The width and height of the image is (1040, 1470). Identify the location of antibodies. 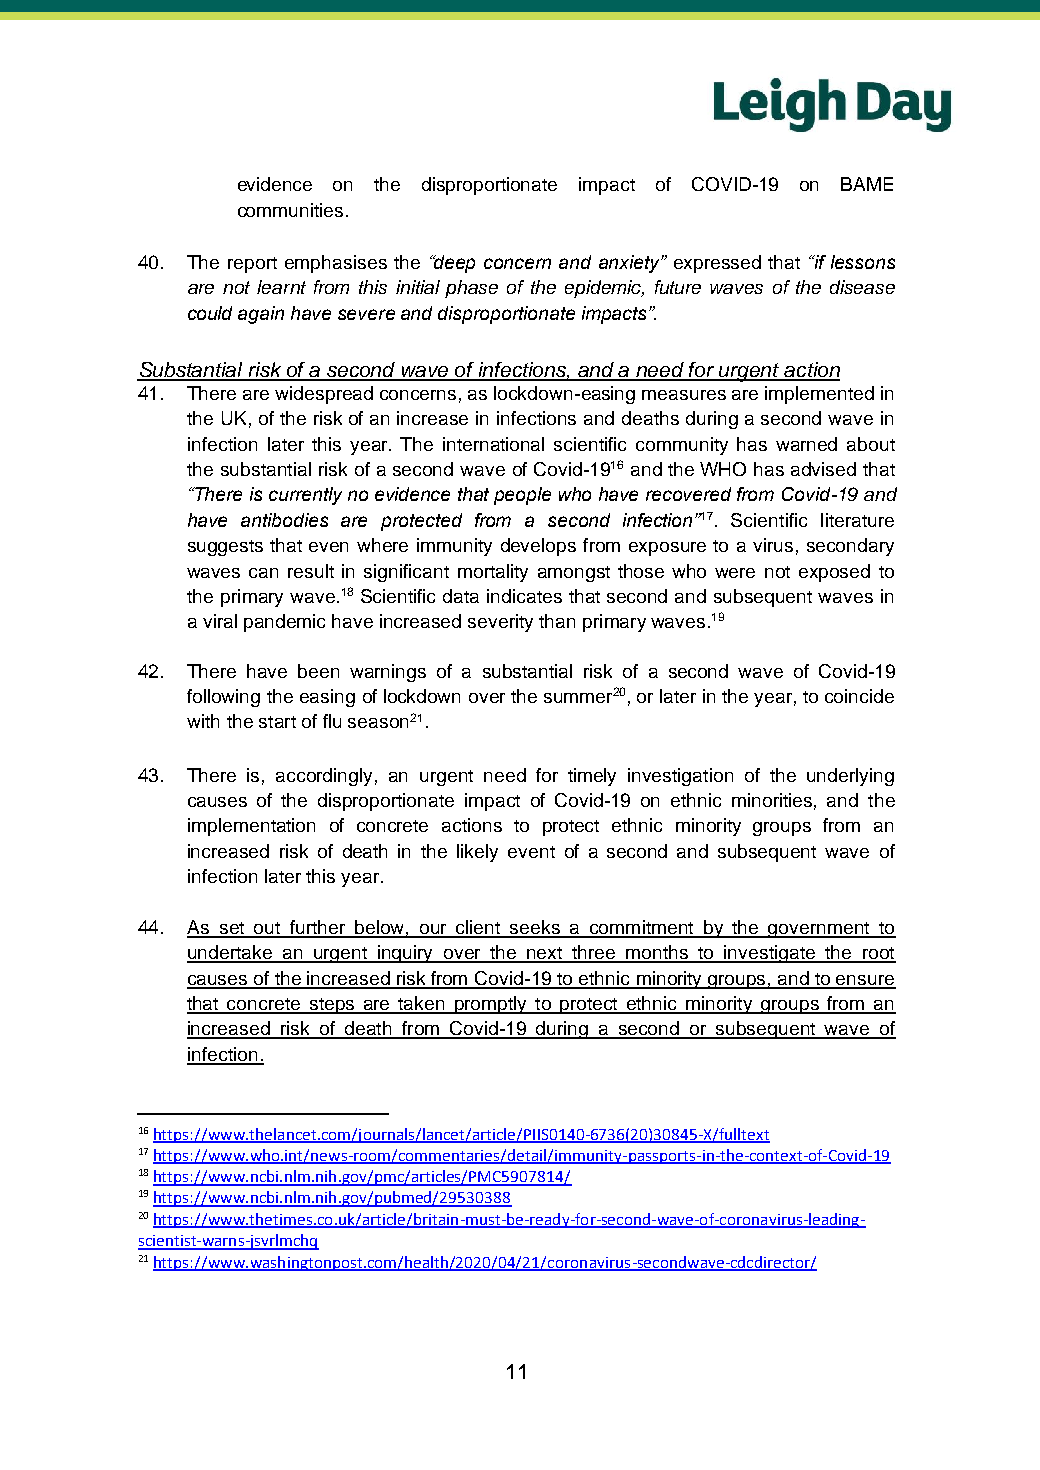
(284, 520).
